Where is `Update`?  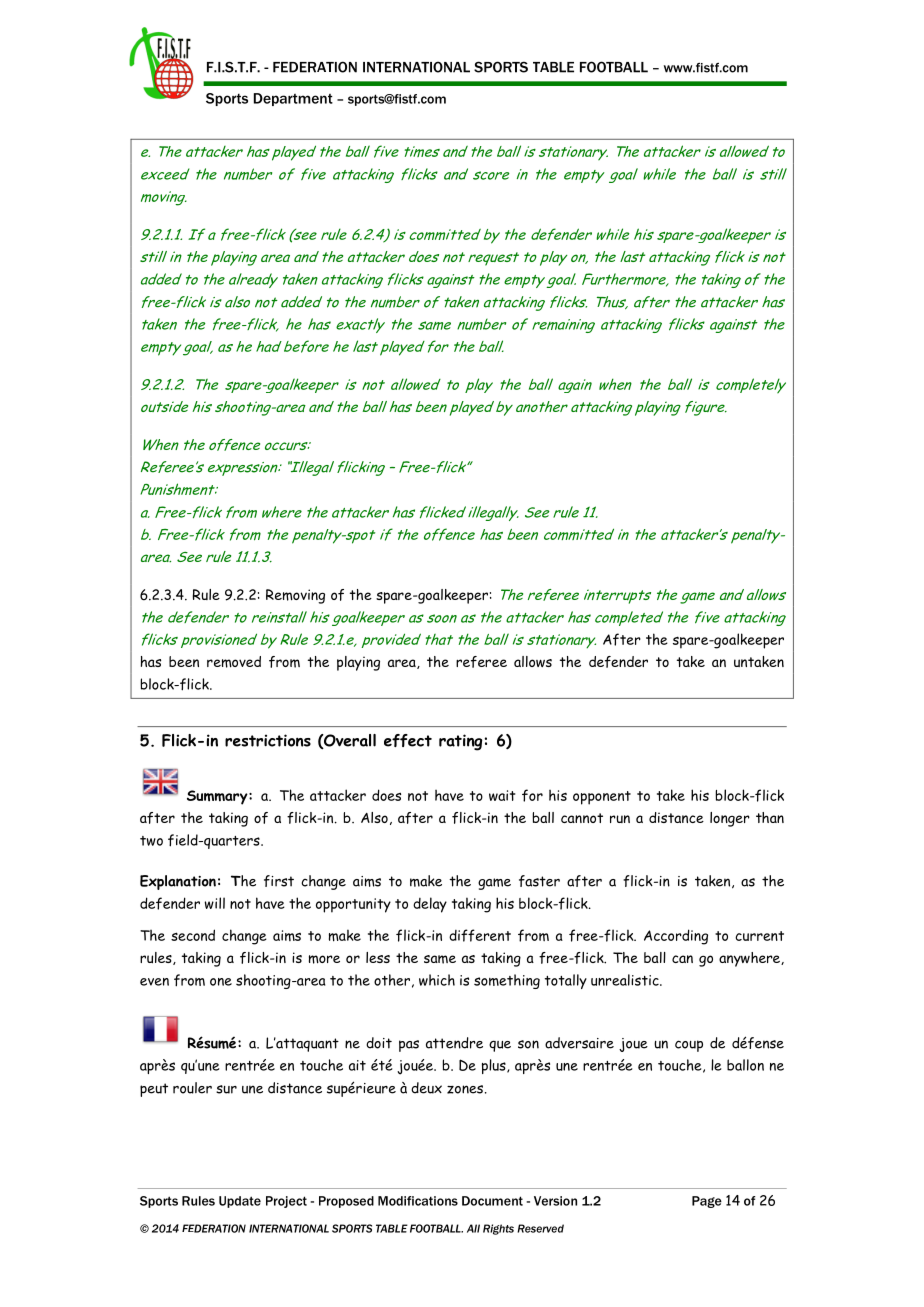
Update is located at coordinates (240, 1202).
